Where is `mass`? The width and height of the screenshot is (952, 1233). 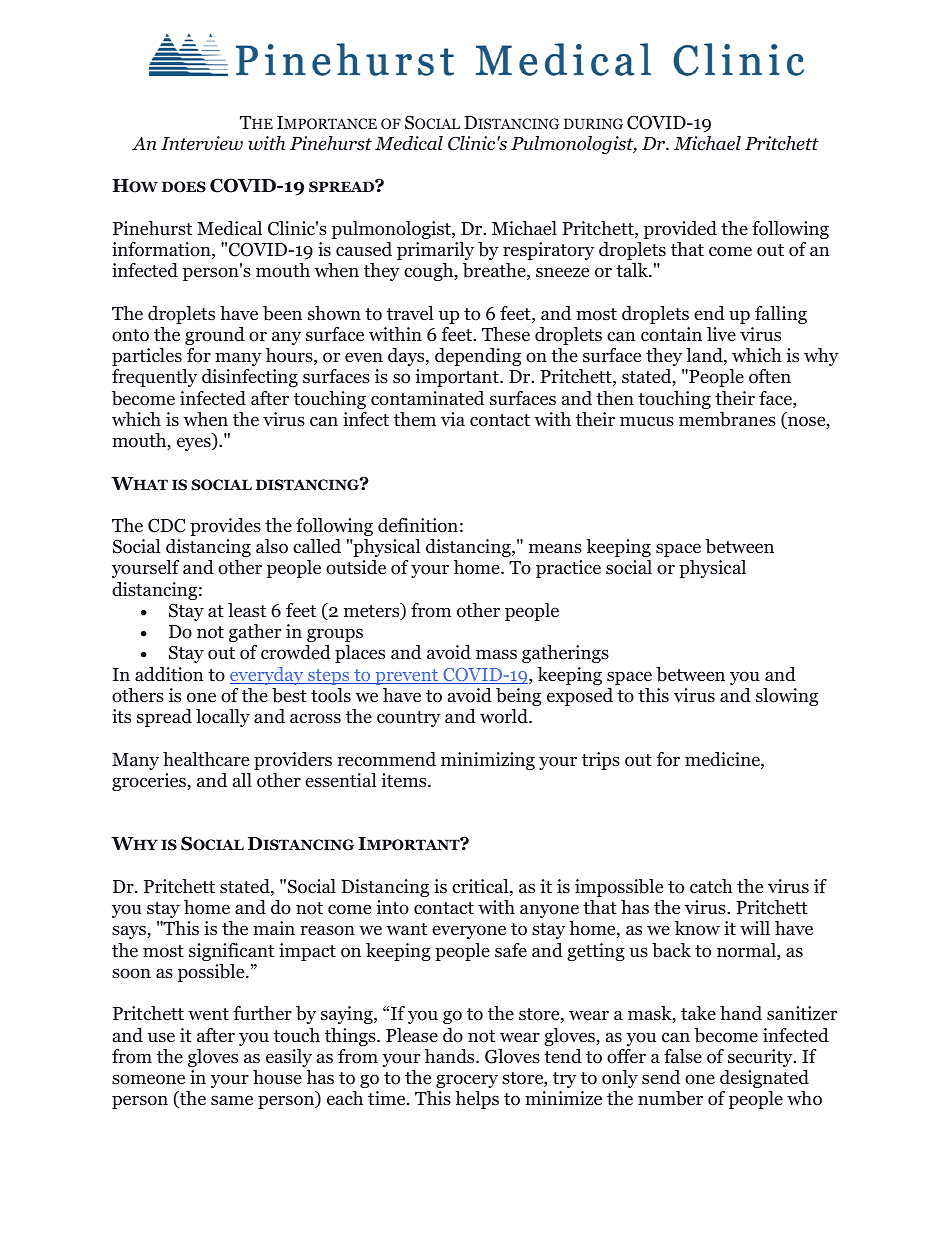 mass is located at coordinates (496, 654).
